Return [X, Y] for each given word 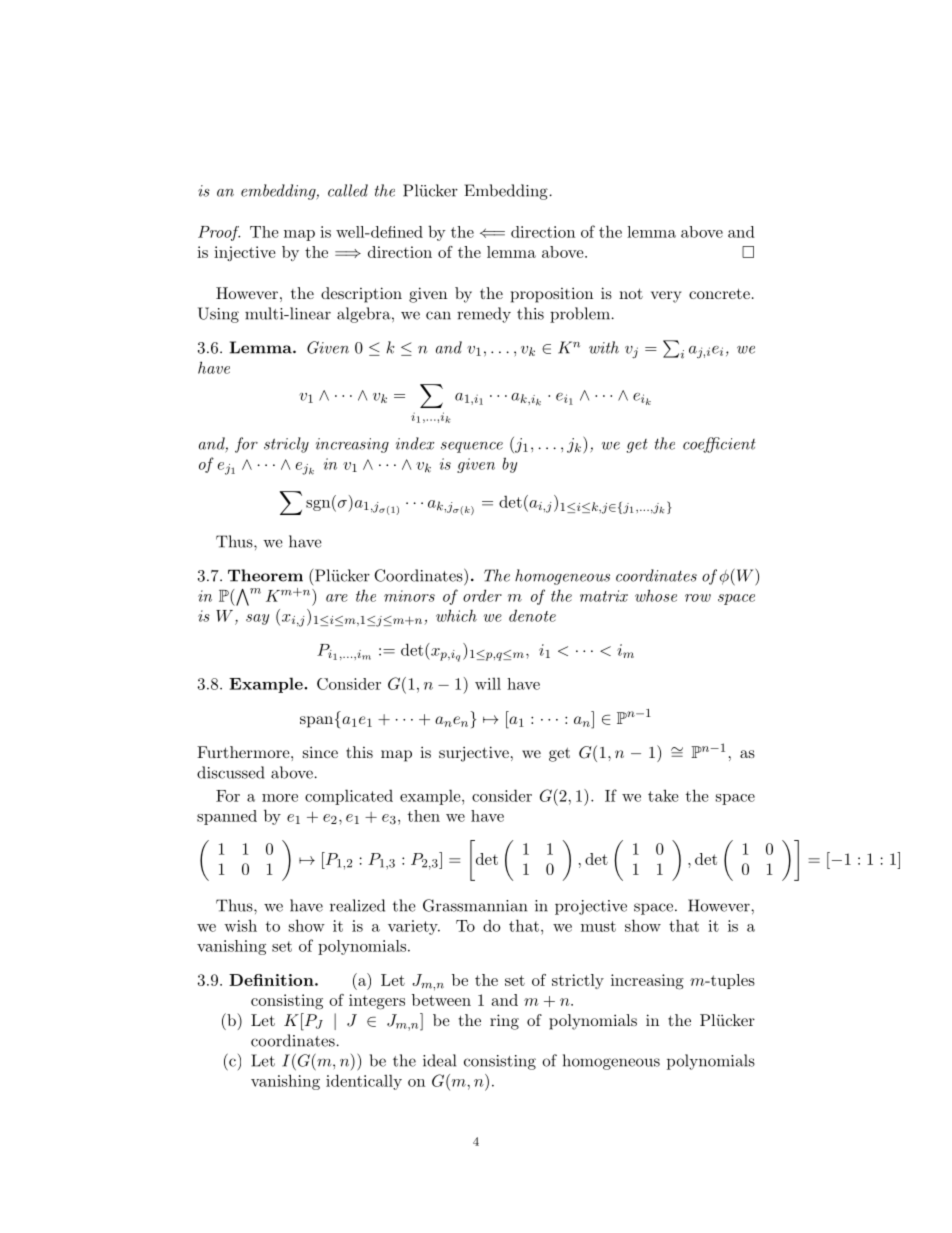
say [257, 619]
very [666, 297]
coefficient [719, 445]
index [415, 443]
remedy [484, 315]
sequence [472, 447]
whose [656, 595]
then [424, 816]
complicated [349, 797]
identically [364, 1082]
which [456, 615]
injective [245, 253]
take [663, 795]
